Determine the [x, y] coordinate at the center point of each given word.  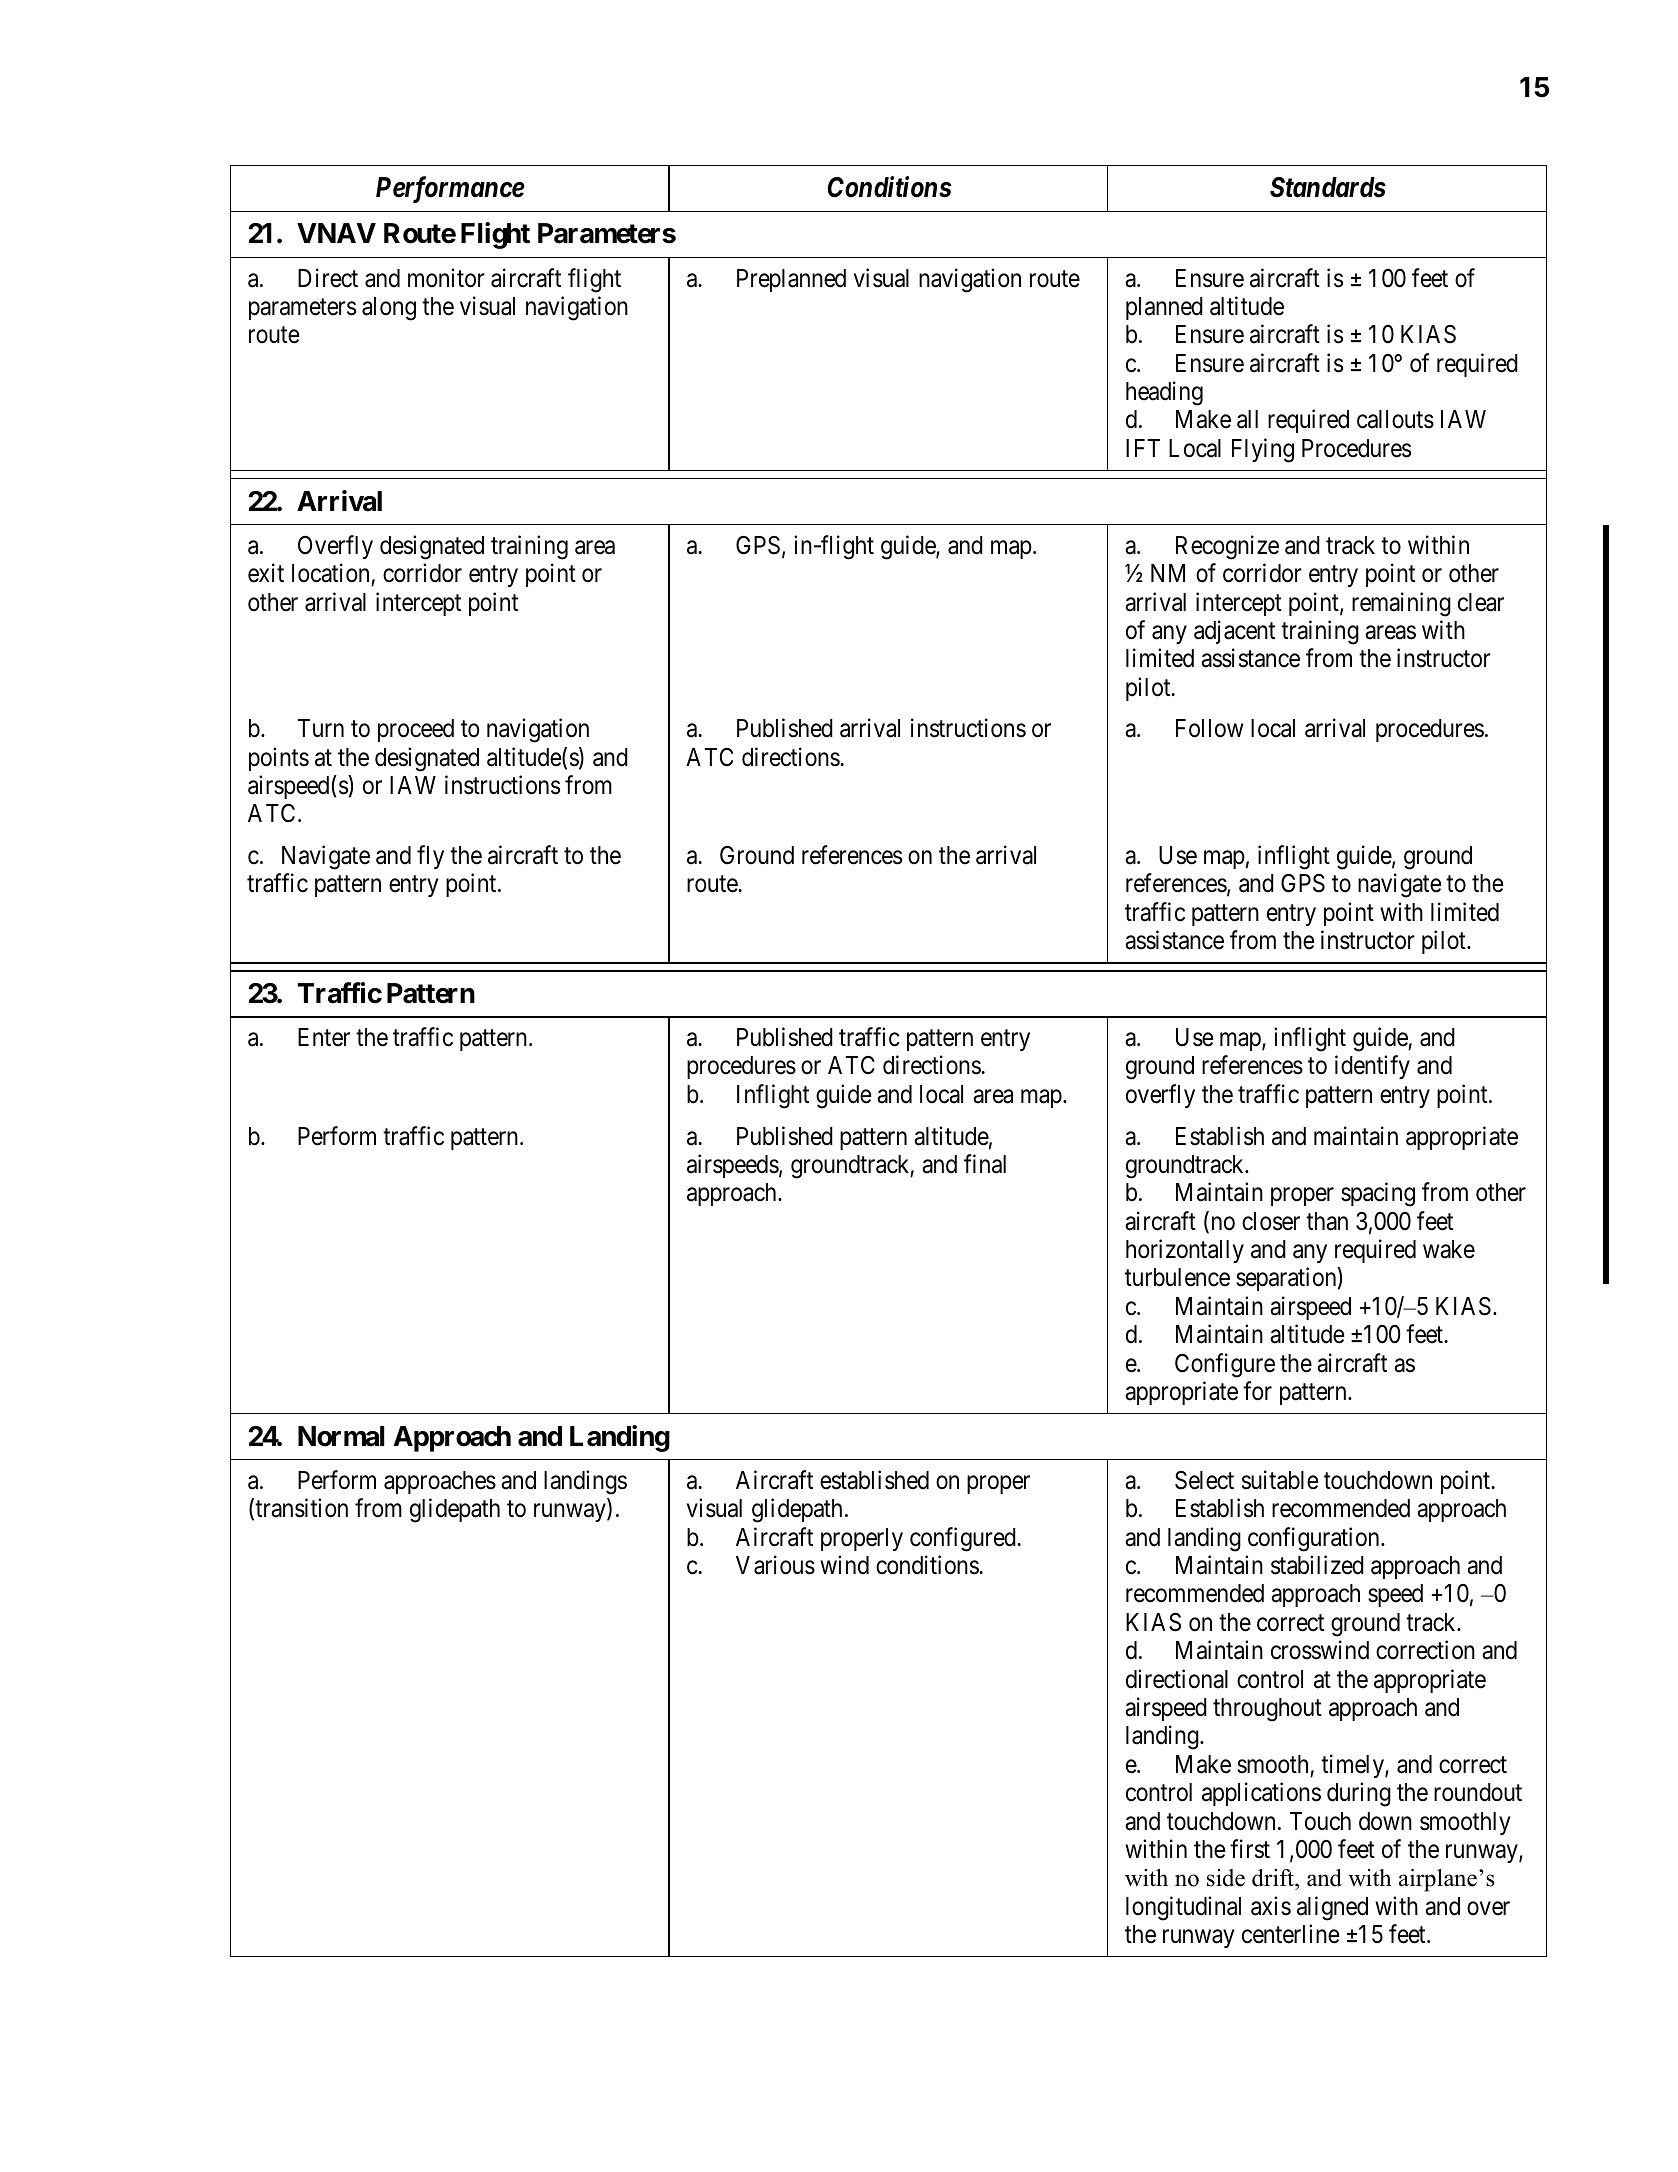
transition [301, 1508]
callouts [1395, 419]
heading [1164, 393]
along [389, 309]
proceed [416, 730]
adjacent [1234, 632]
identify [1372, 1067]
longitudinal [1183, 1908]
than [1327, 1221]
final [985, 1164]
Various [775, 1565]
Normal [341, 1436]
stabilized [1317, 1565]
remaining [1401, 604]
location [330, 573]
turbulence [1177, 1277]
